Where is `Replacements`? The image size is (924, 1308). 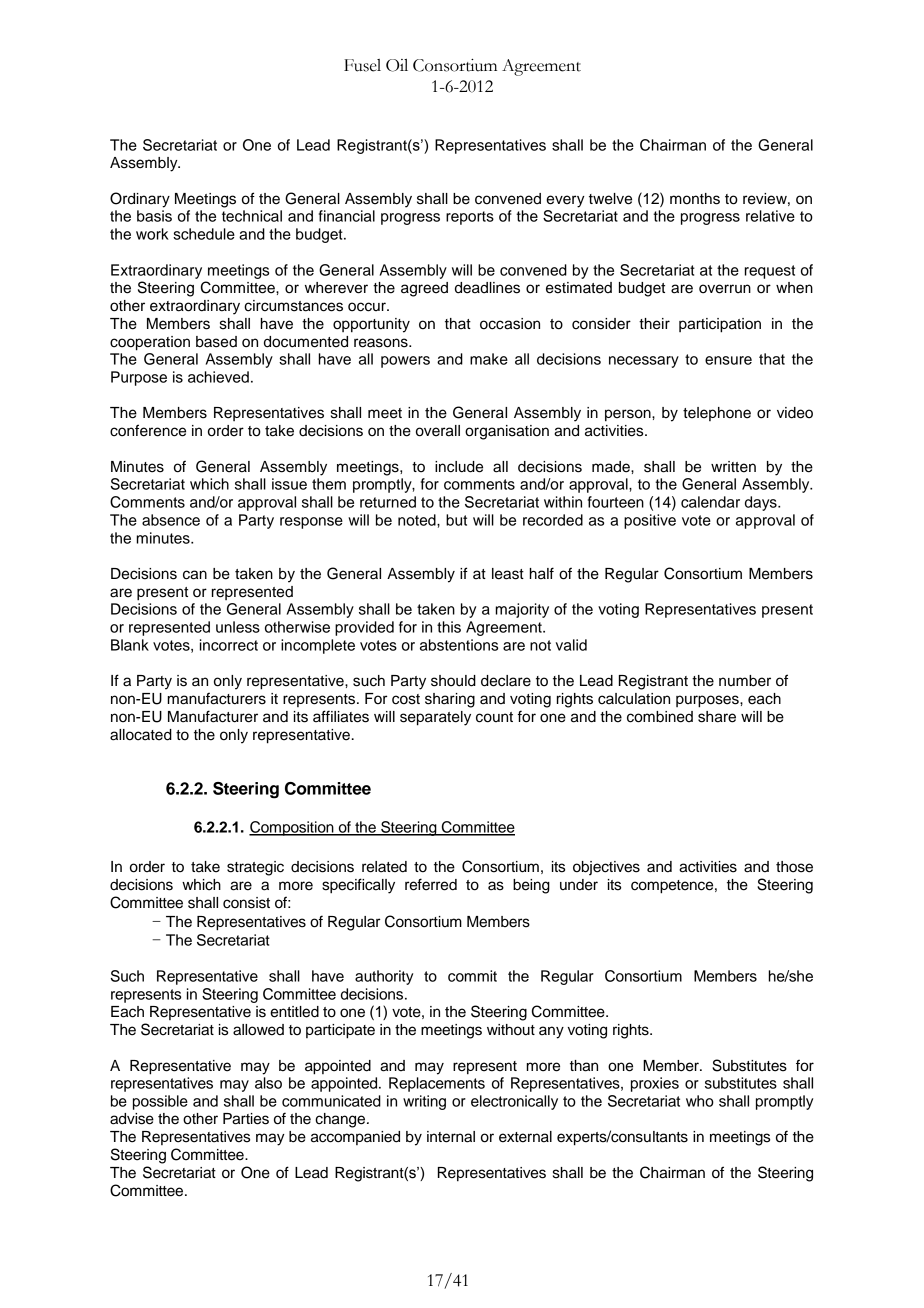 Replacements is located at coordinates (437, 1084).
